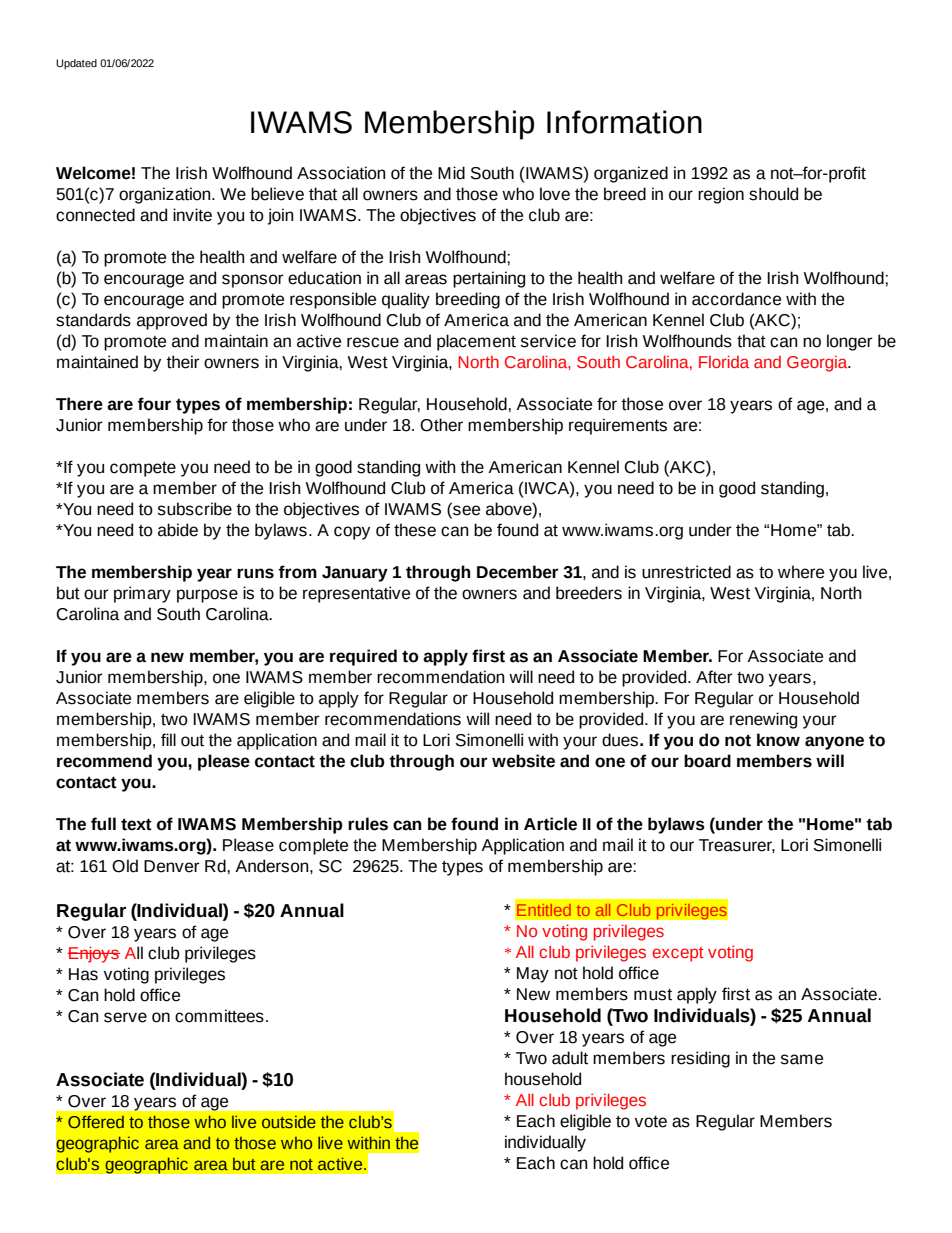  What do you see at coordinates (96, 1121) in the document?
I see `Offered` at bounding box center [96, 1121].
